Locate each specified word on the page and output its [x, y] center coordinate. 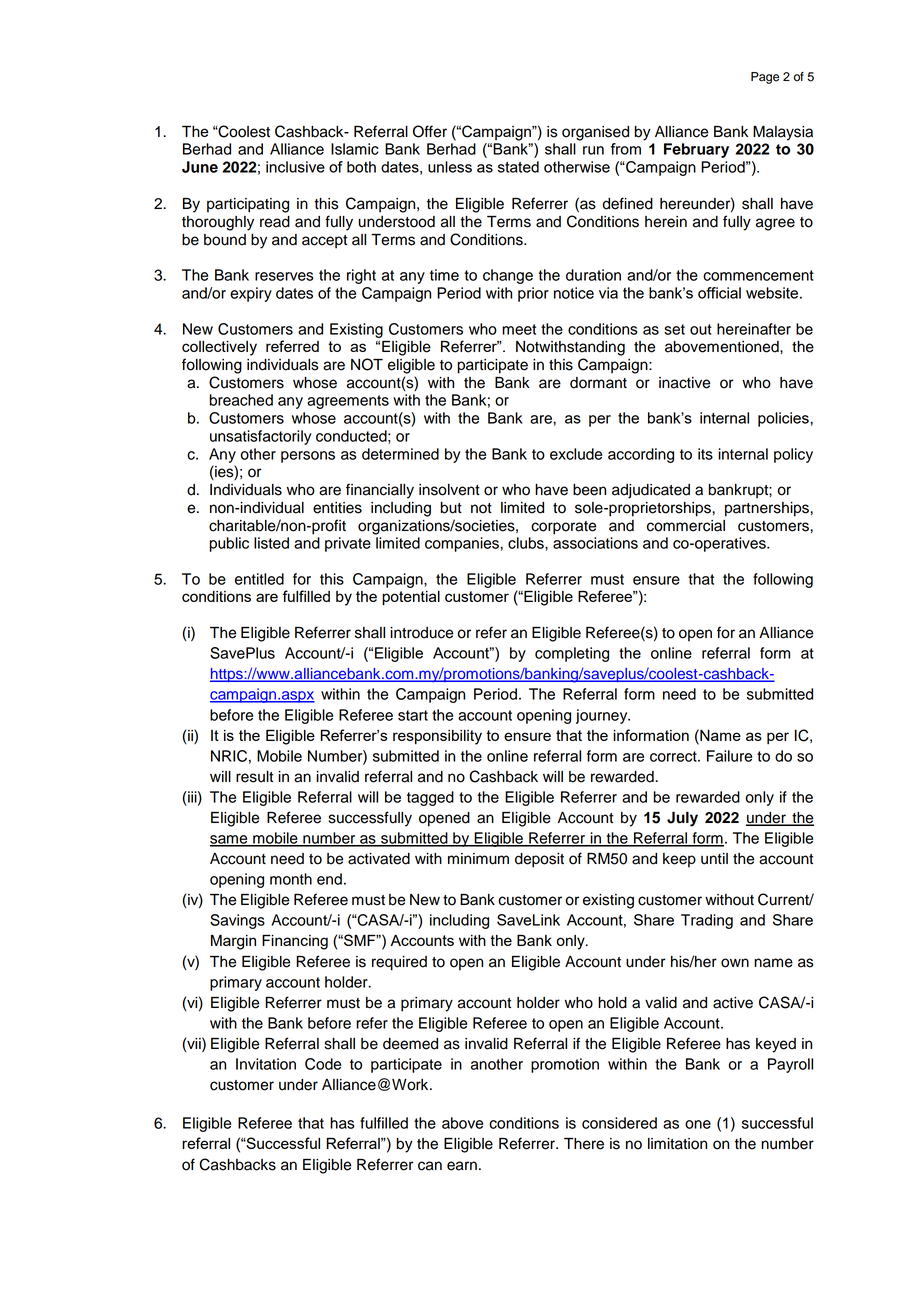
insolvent [449, 490]
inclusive [295, 167]
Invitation [266, 1064]
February [696, 150]
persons [308, 457]
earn [462, 1166]
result [254, 777]
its [705, 454]
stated [518, 167]
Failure [729, 756]
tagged [430, 798]
